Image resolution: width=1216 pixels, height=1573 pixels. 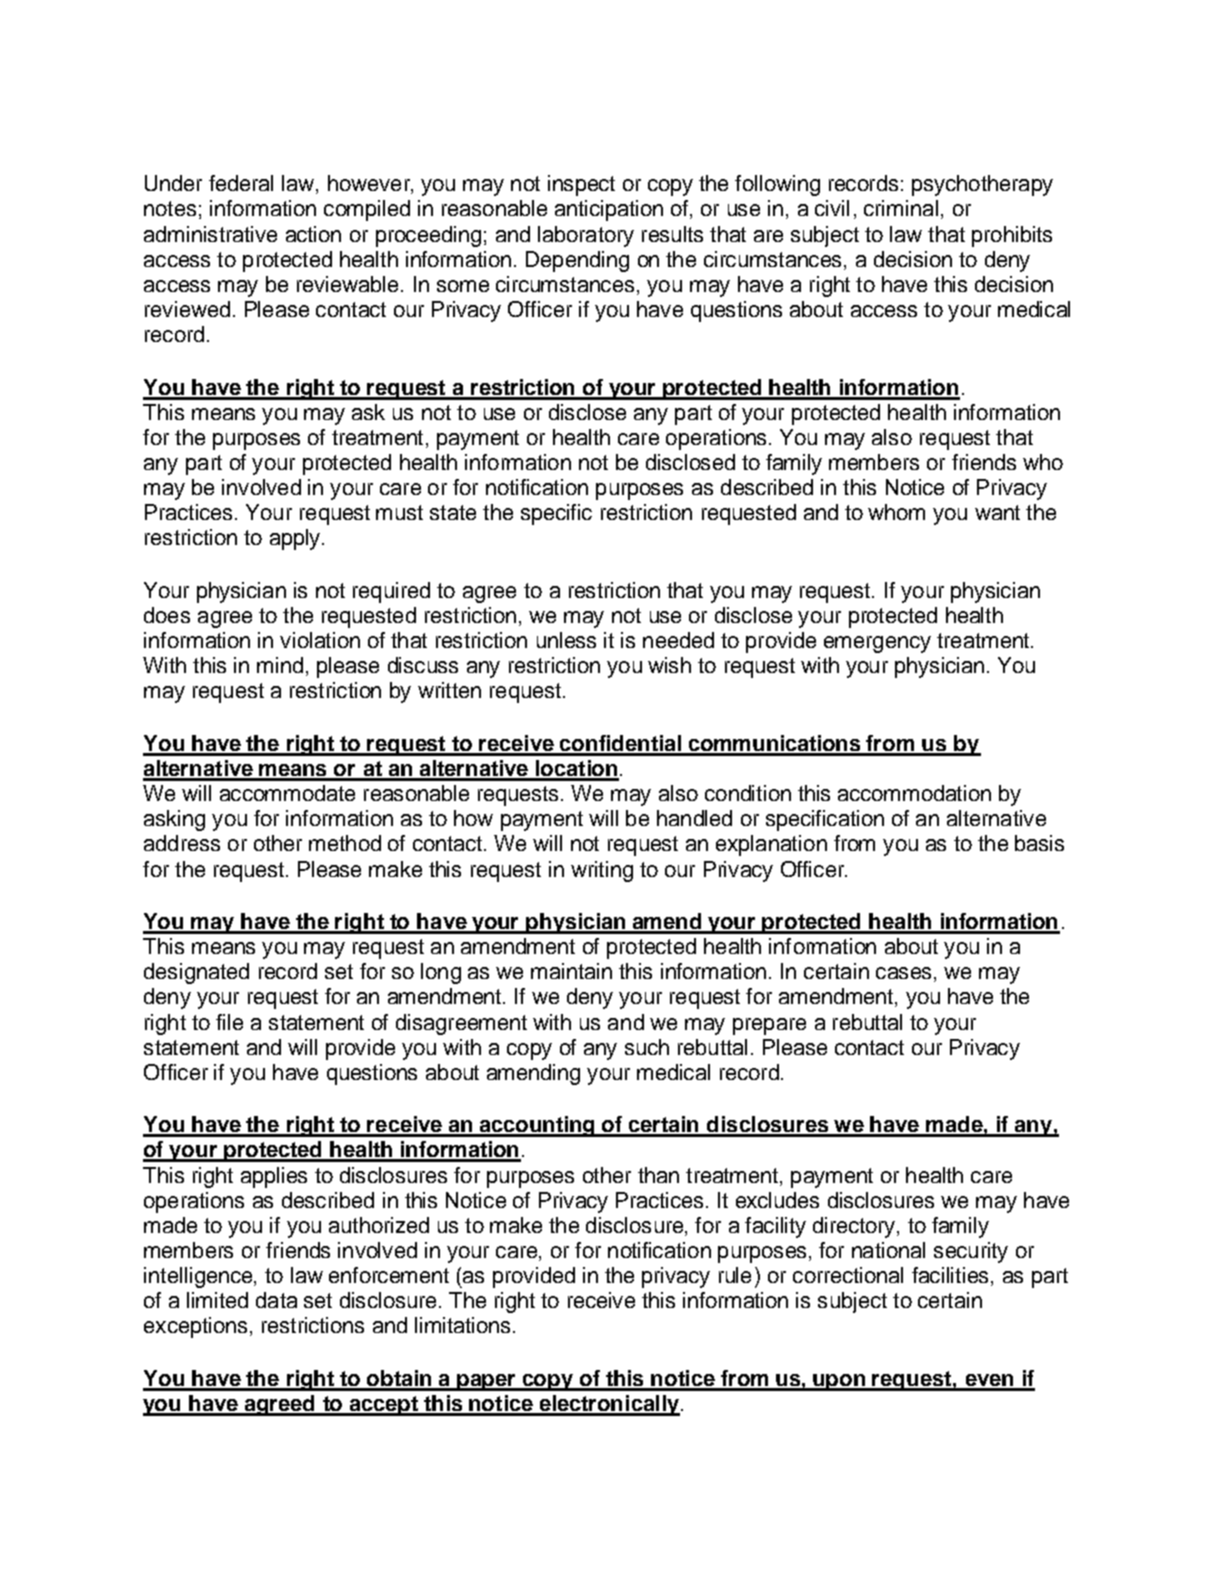 What do you see at coordinates (602, 871) in the screenshot?
I see `writing` at bounding box center [602, 871].
